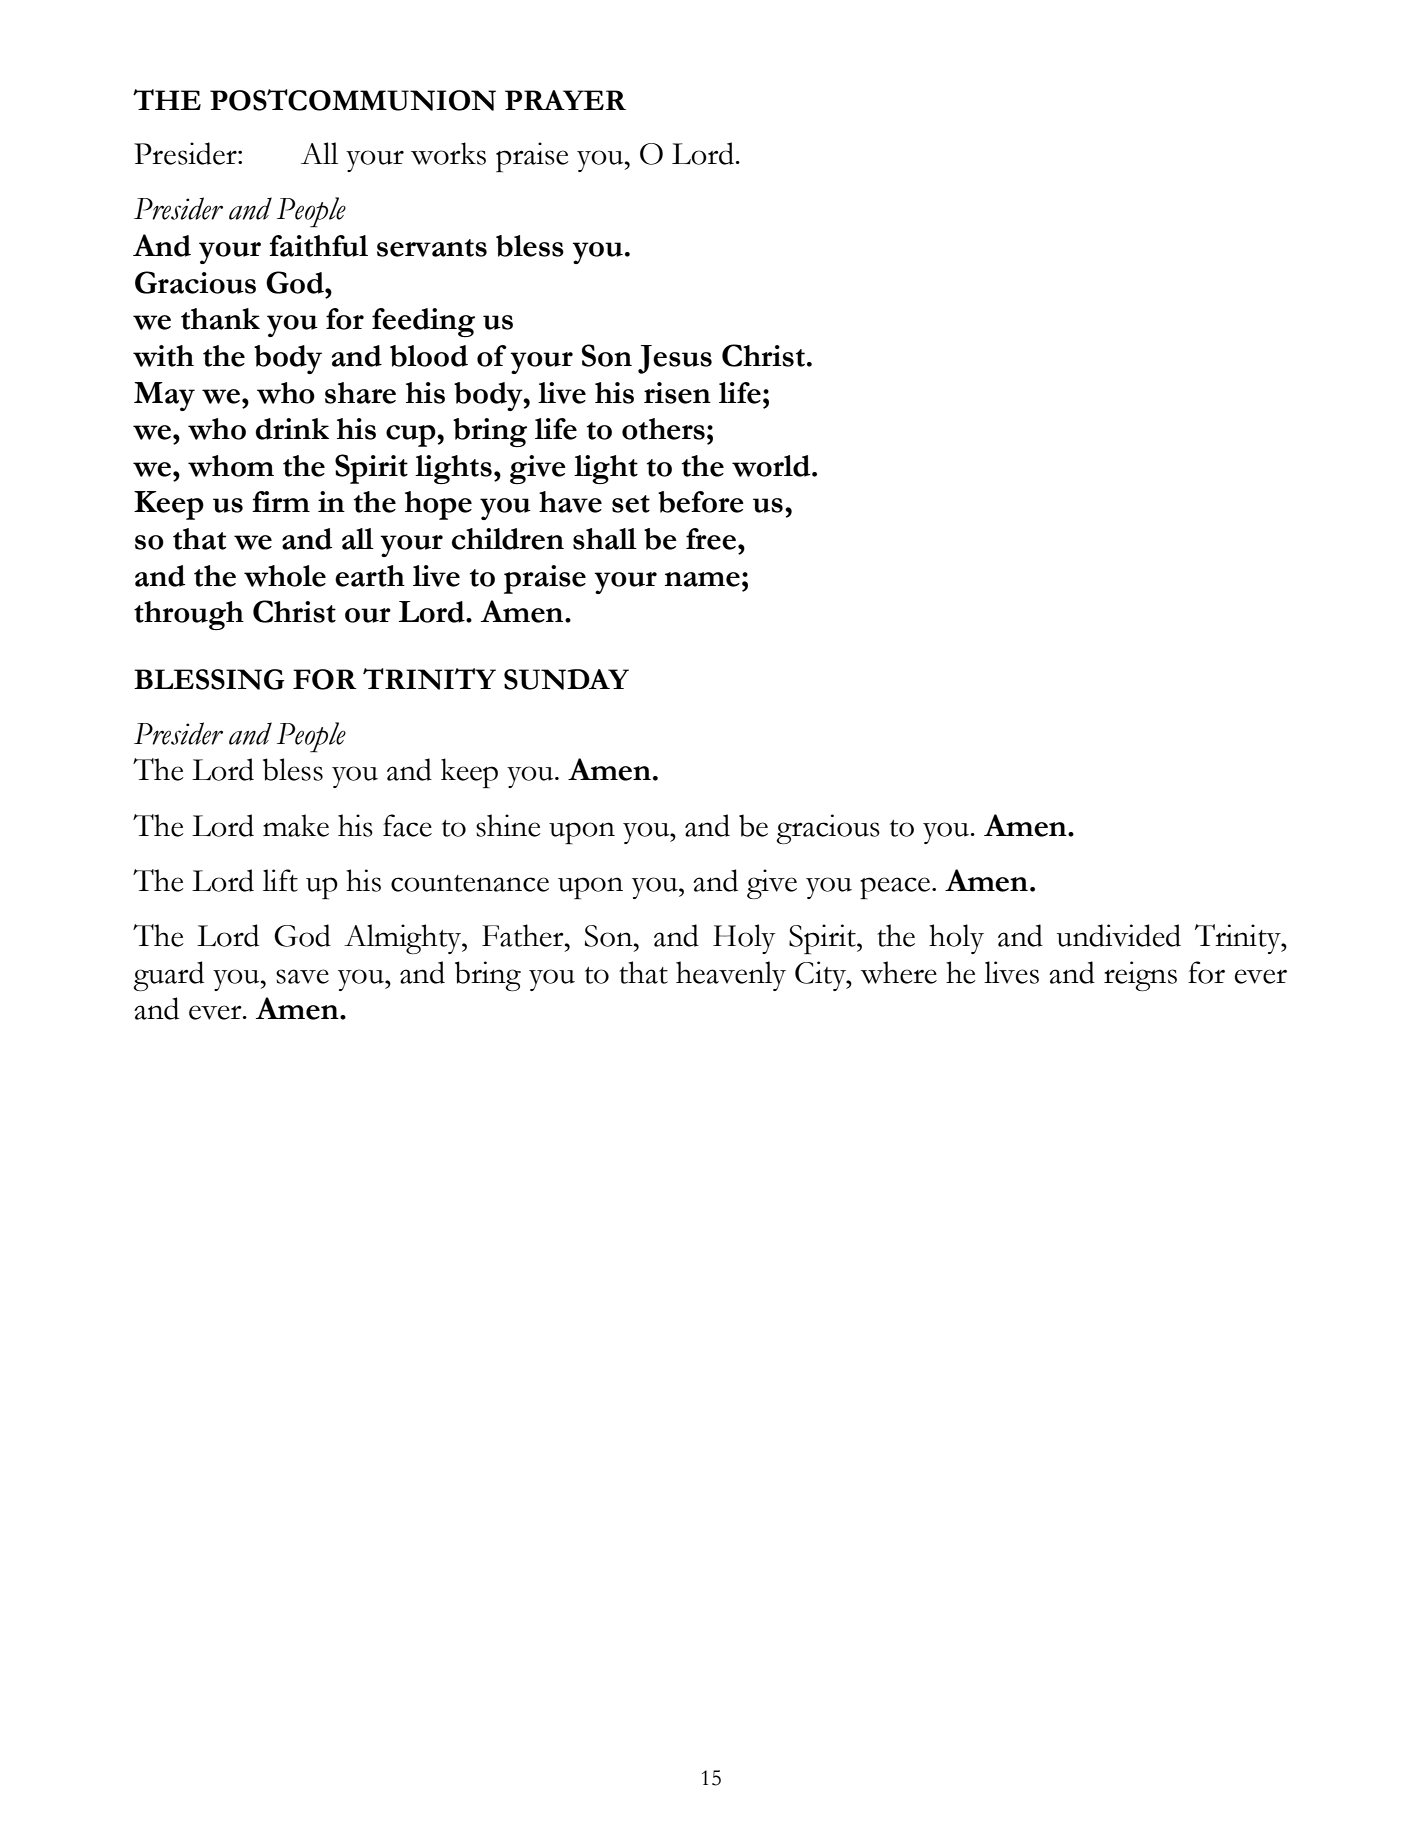 The width and height of the screenshot is (1422, 1841). What do you see at coordinates (302, 976) in the screenshot?
I see `save` at bounding box center [302, 976].
